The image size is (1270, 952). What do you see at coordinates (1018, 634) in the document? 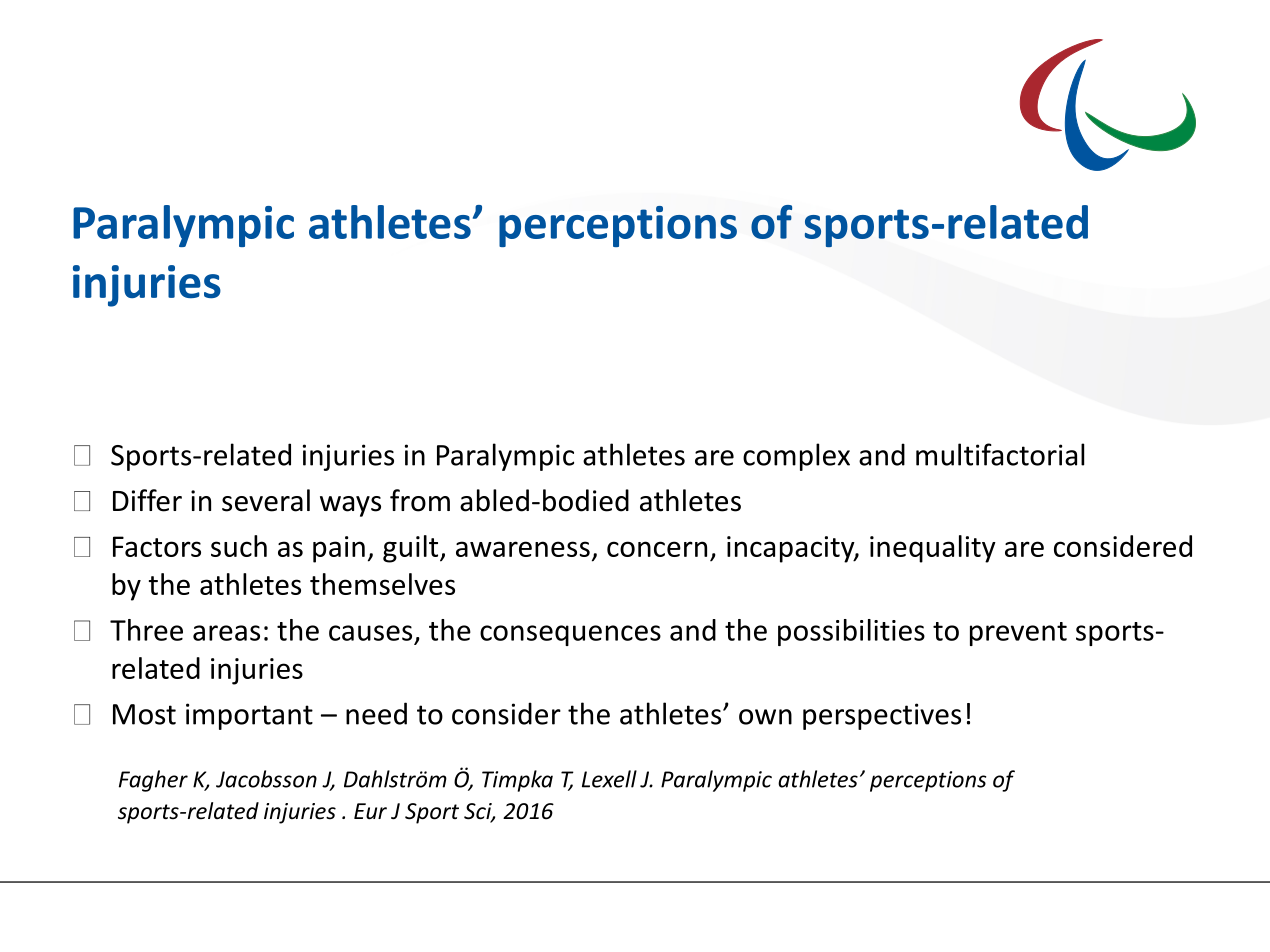
I see `prevent` at bounding box center [1018, 634].
